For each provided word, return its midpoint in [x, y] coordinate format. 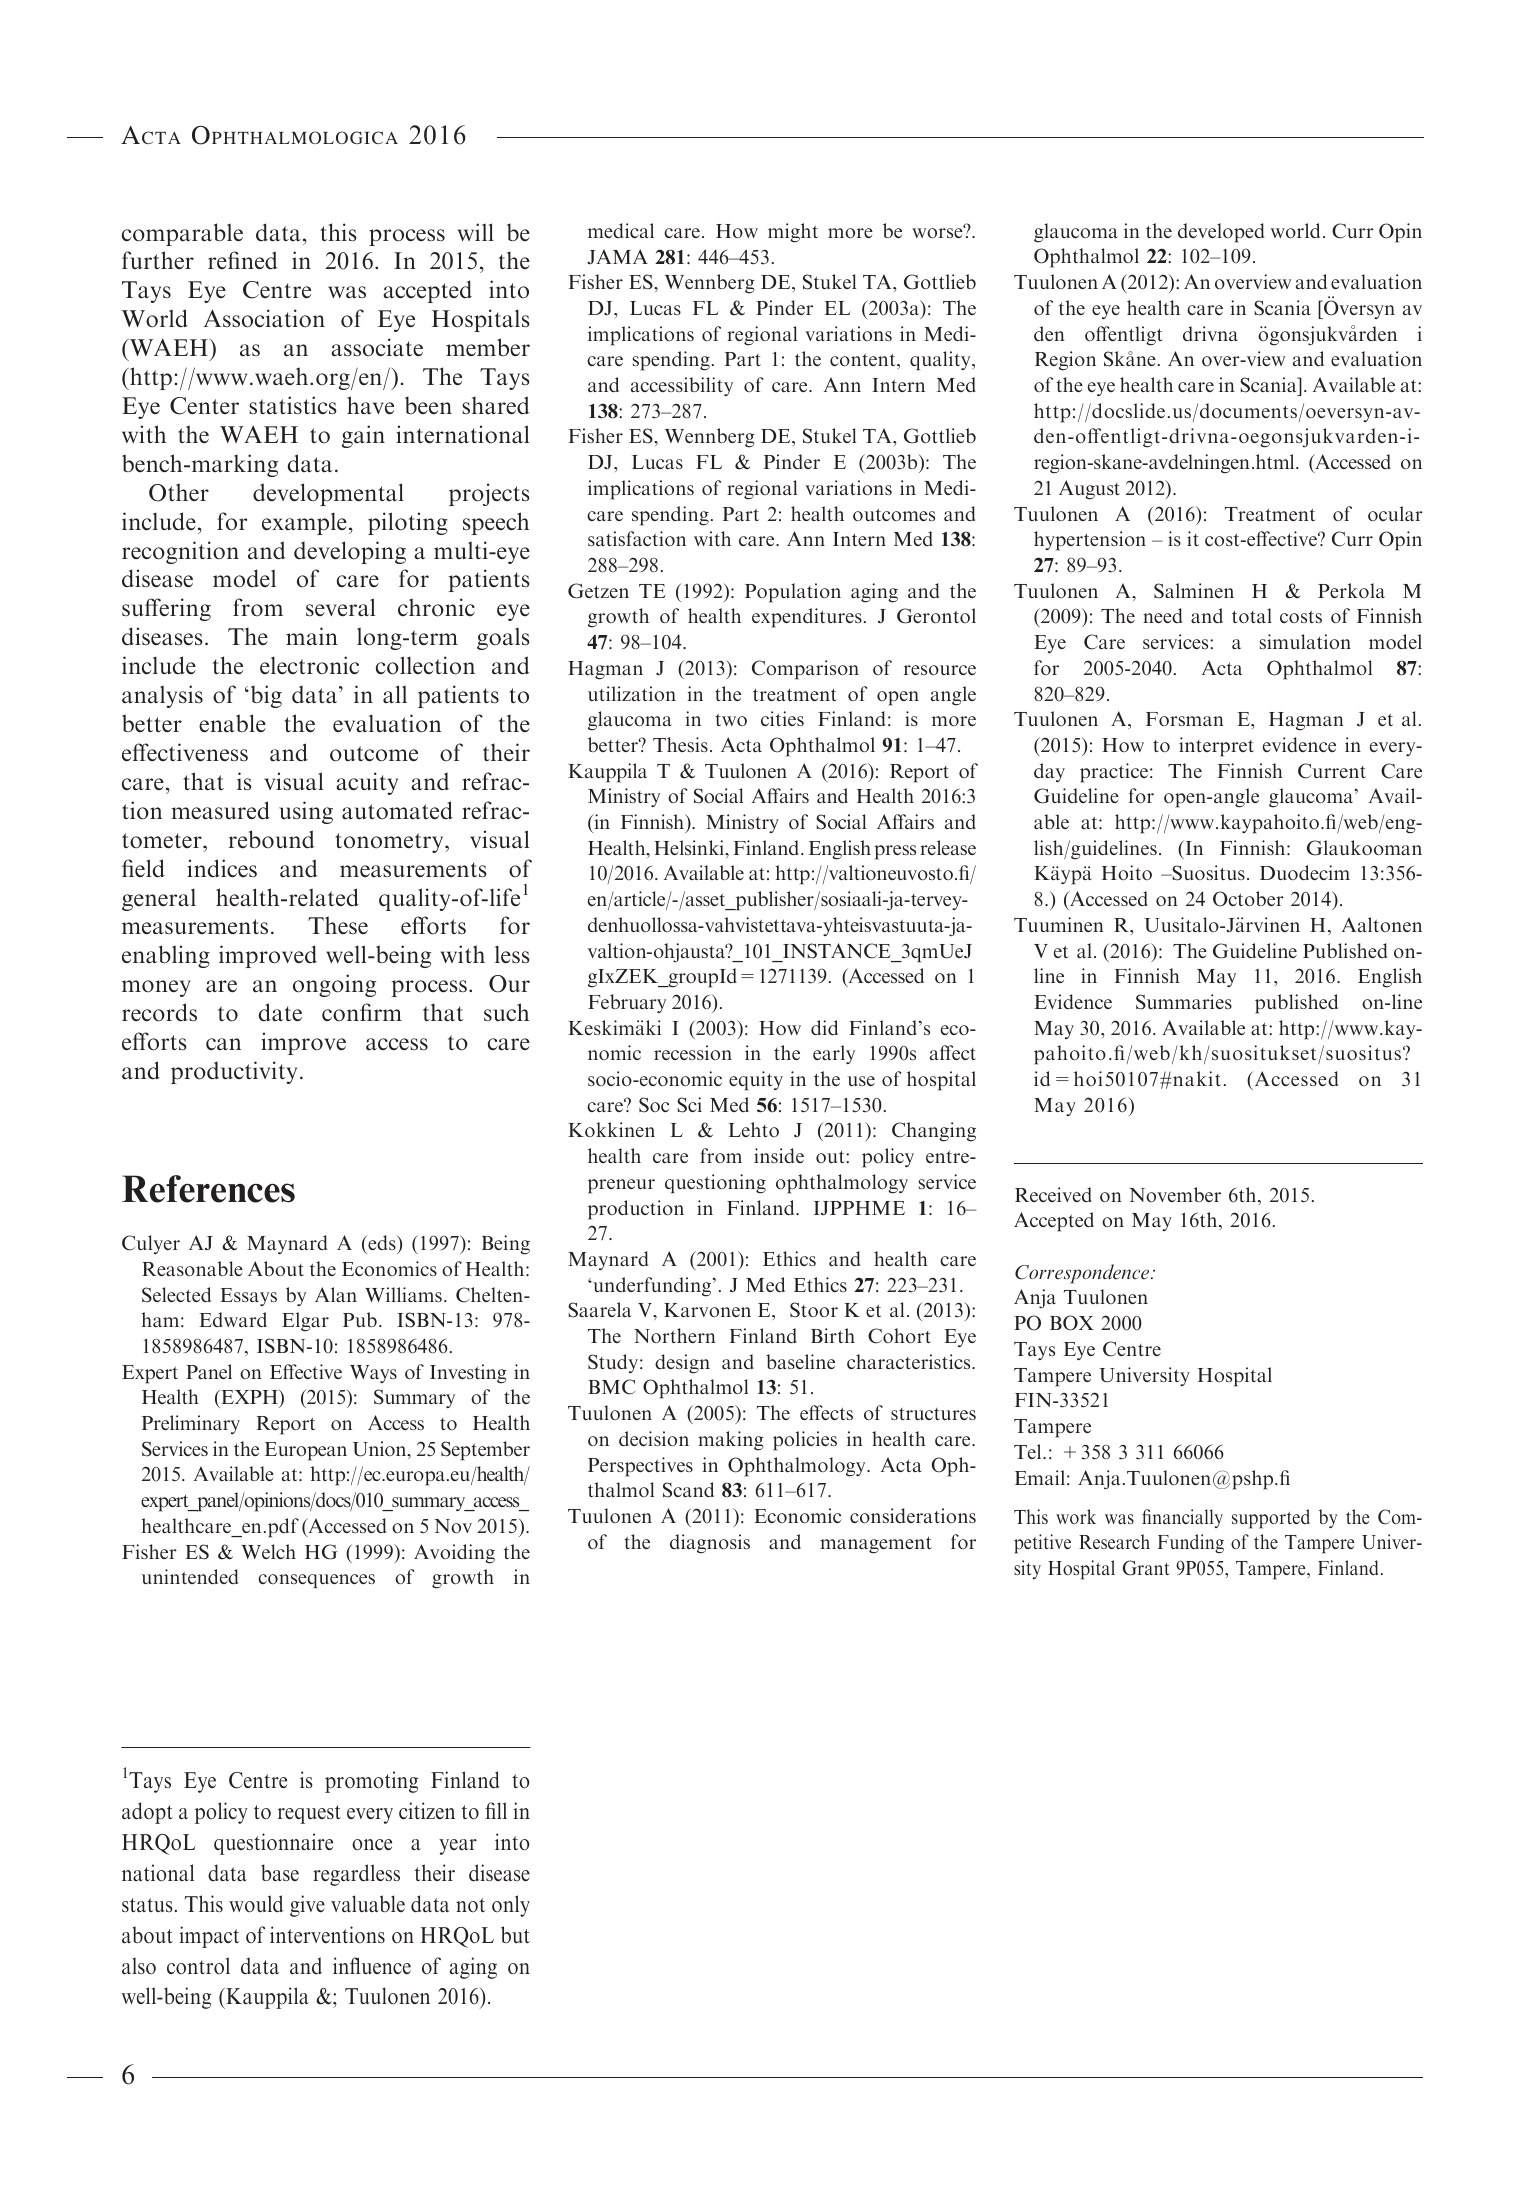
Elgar [305, 1322]
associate [377, 347]
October [1248, 899]
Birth [833, 1335]
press [895, 852]
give [307, 1906]
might [793, 233]
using [306, 812]
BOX [1072, 1323]
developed [1221, 233]
